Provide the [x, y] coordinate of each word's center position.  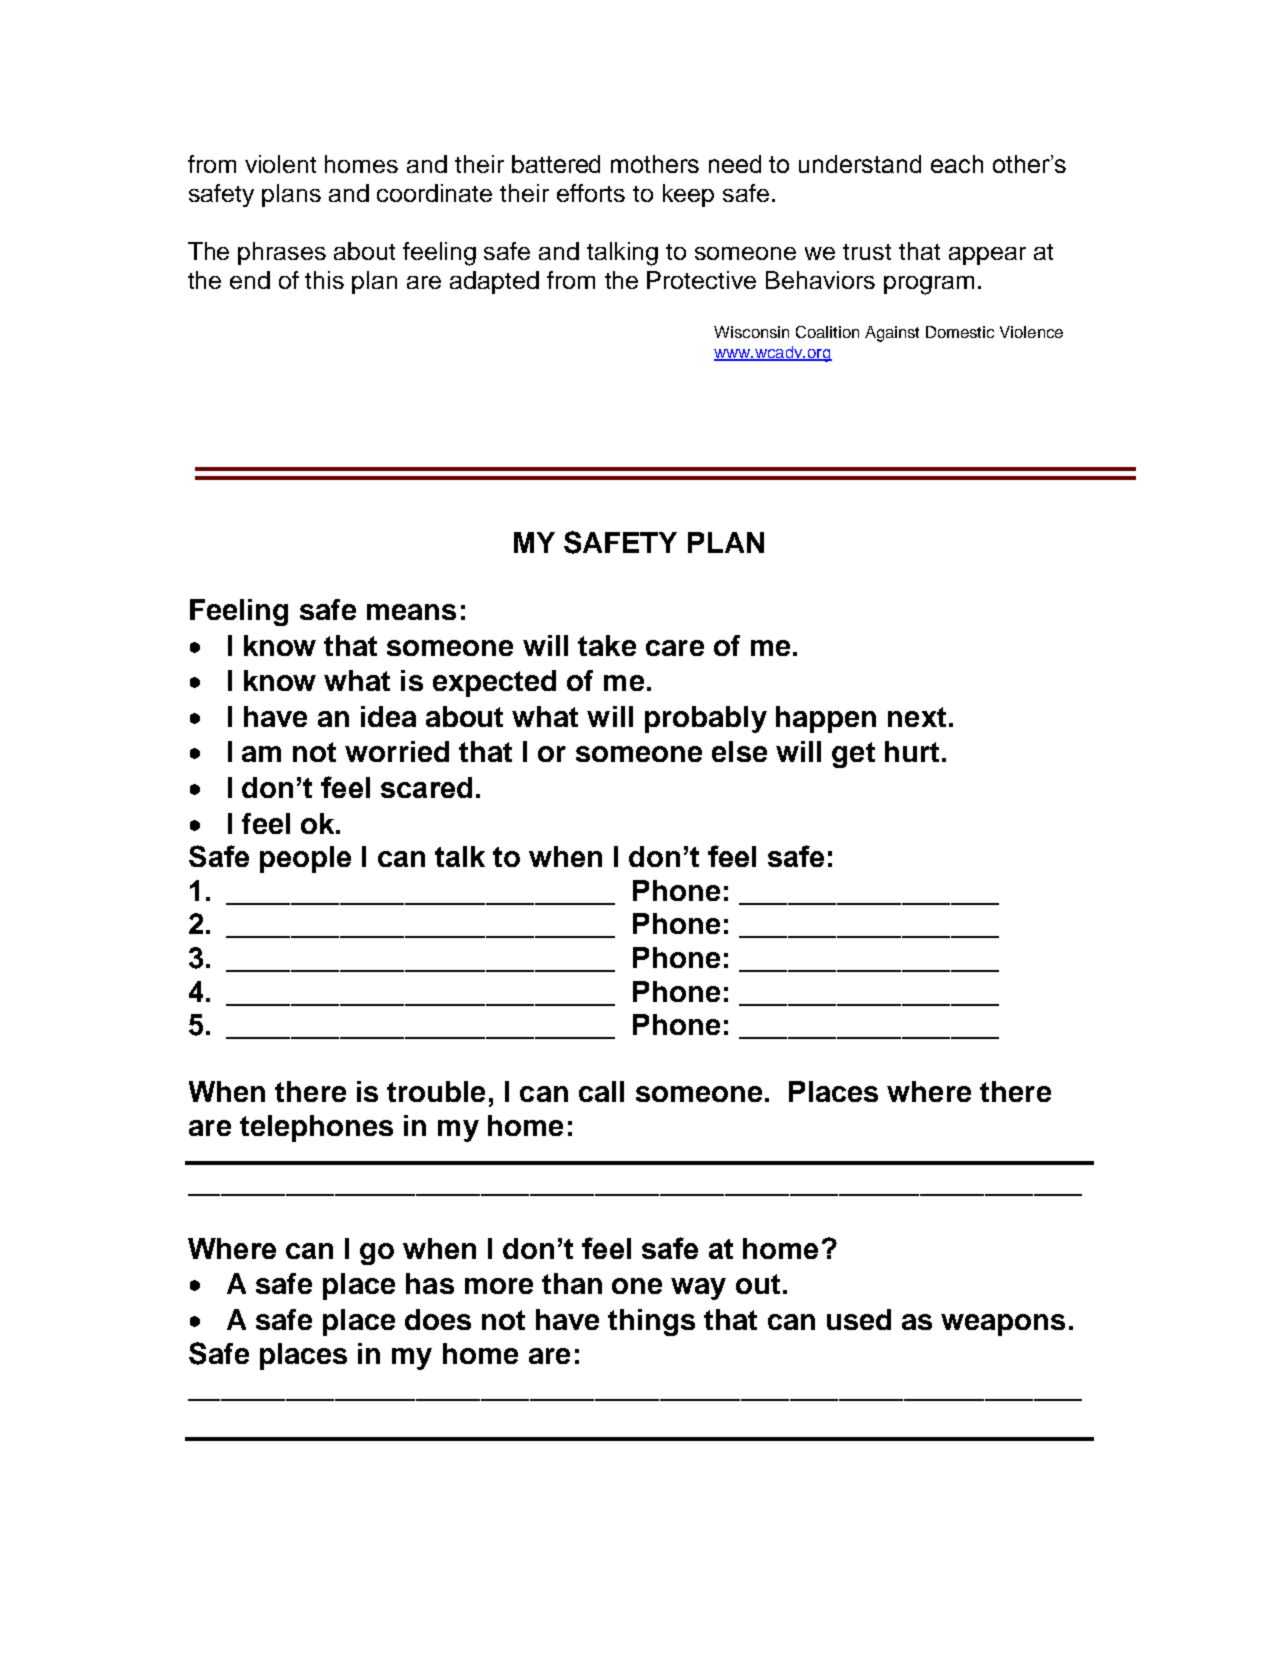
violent [280, 164]
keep [688, 195]
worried [397, 751]
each [957, 164]
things [651, 1322]
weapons [1003, 1325]
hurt [912, 751]
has [430, 1283]
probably [706, 719]
